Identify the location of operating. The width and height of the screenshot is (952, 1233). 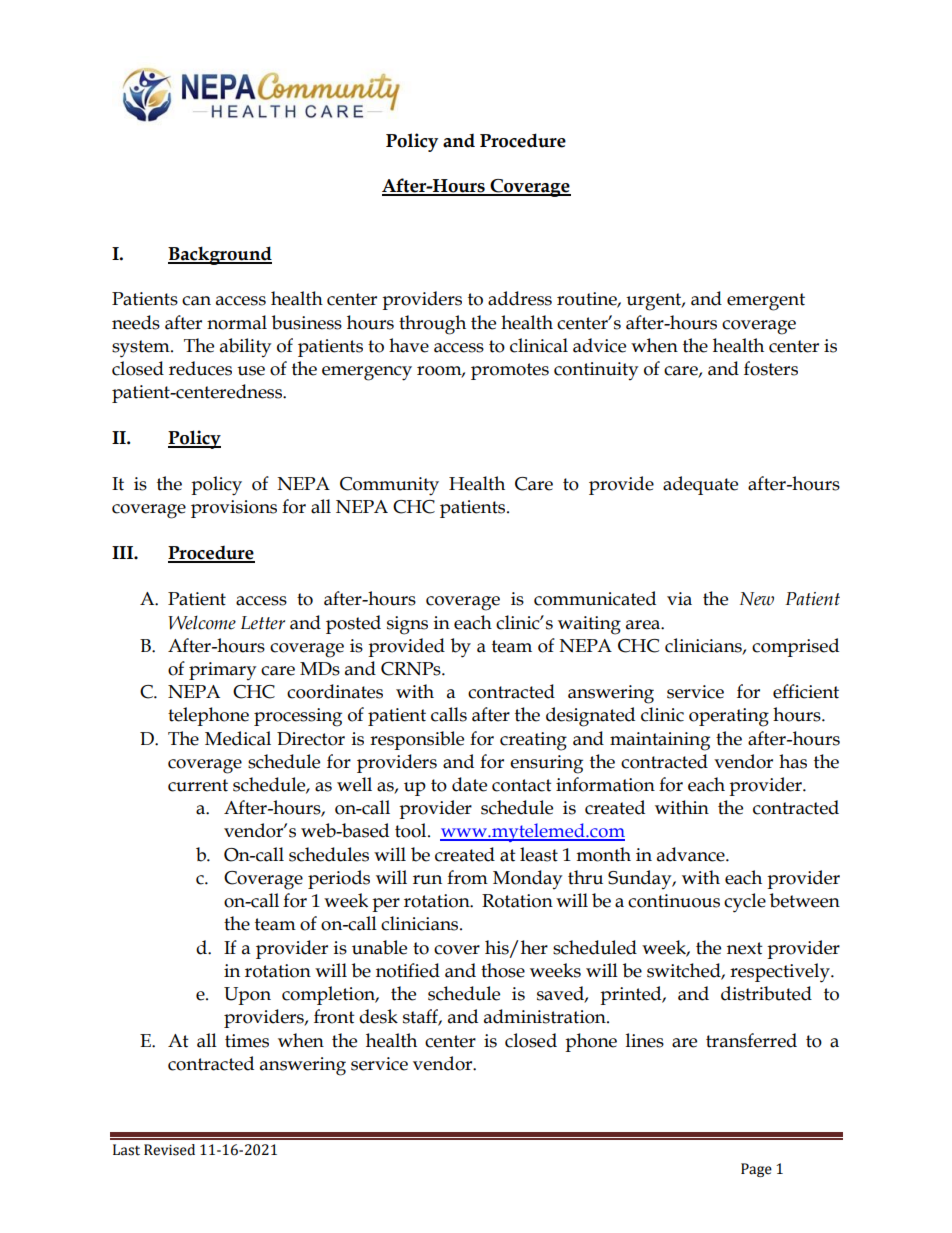
(729, 717).
